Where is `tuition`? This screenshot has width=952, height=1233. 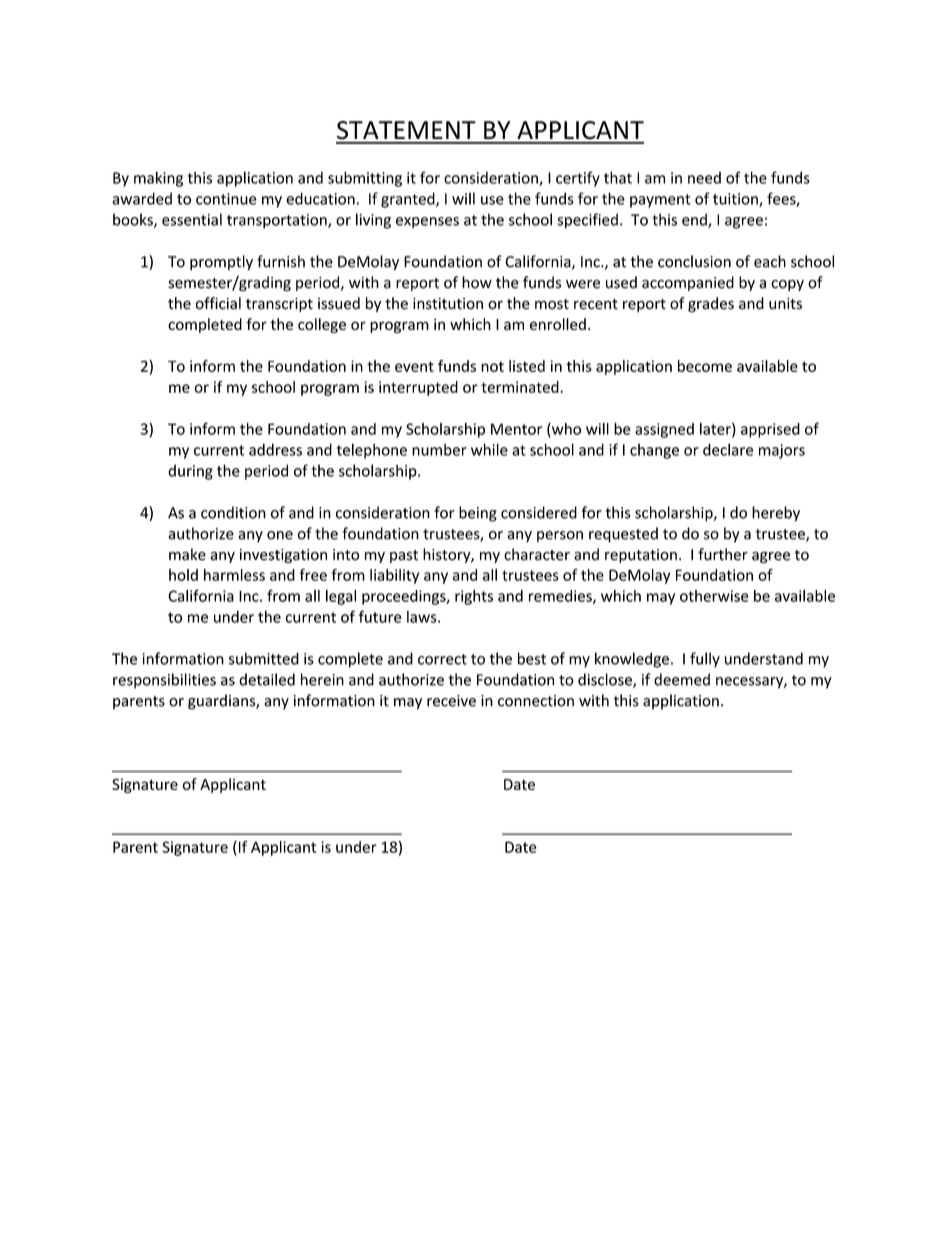 tuition is located at coordinates (736, 200).
